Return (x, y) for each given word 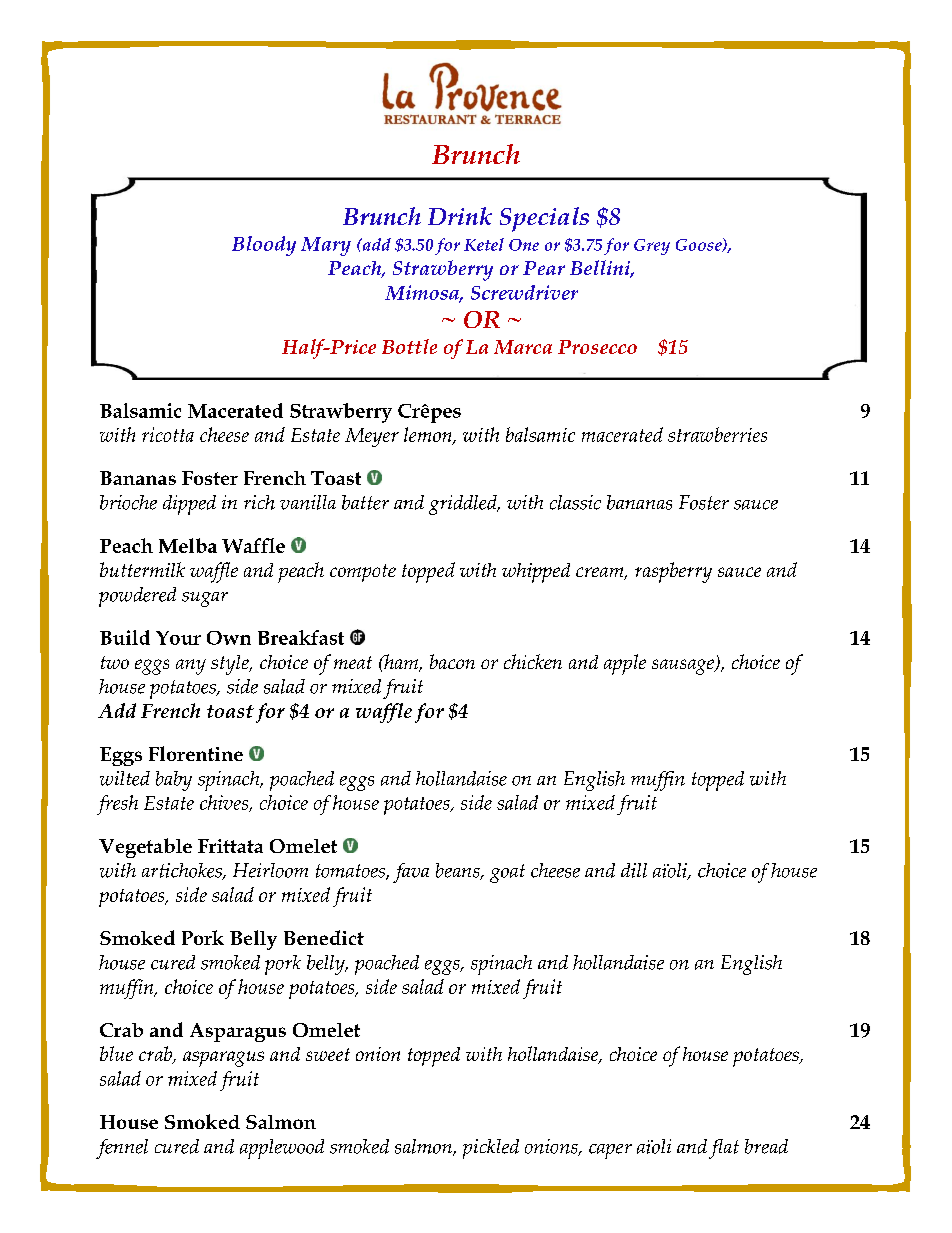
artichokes (183, 871)
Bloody (264, 246)
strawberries (717, 434)
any (191, 667)
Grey (652, 247)
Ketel (484, 244)
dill (634, 870)
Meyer (372, 437)
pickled (491, 1149)
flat (724, 1149)
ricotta (168, 434)
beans (459, 871)
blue (116, 1053)
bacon (452, 661)
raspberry (673, 572)
